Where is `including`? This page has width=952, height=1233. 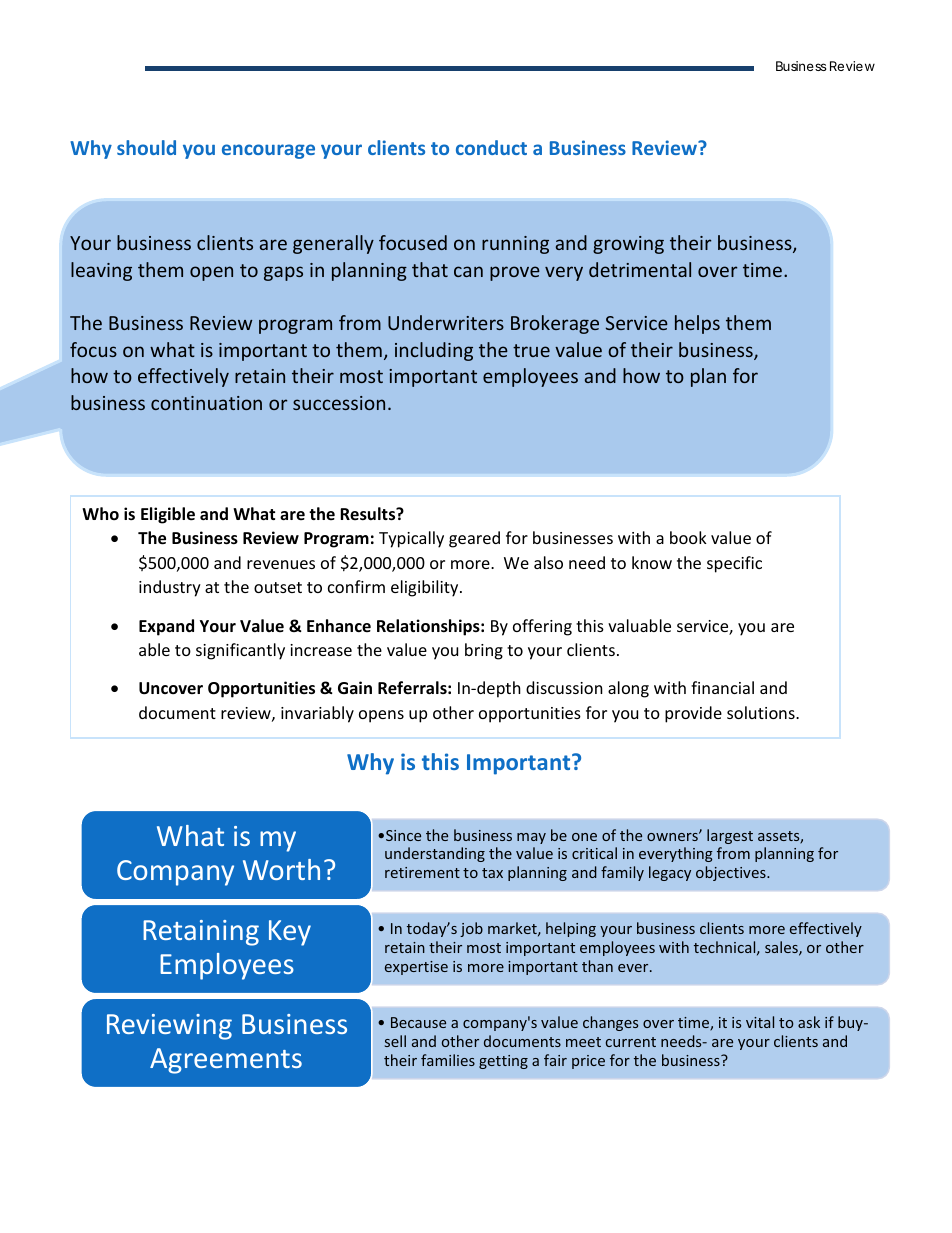 including is located at coordinates (434, 351).
